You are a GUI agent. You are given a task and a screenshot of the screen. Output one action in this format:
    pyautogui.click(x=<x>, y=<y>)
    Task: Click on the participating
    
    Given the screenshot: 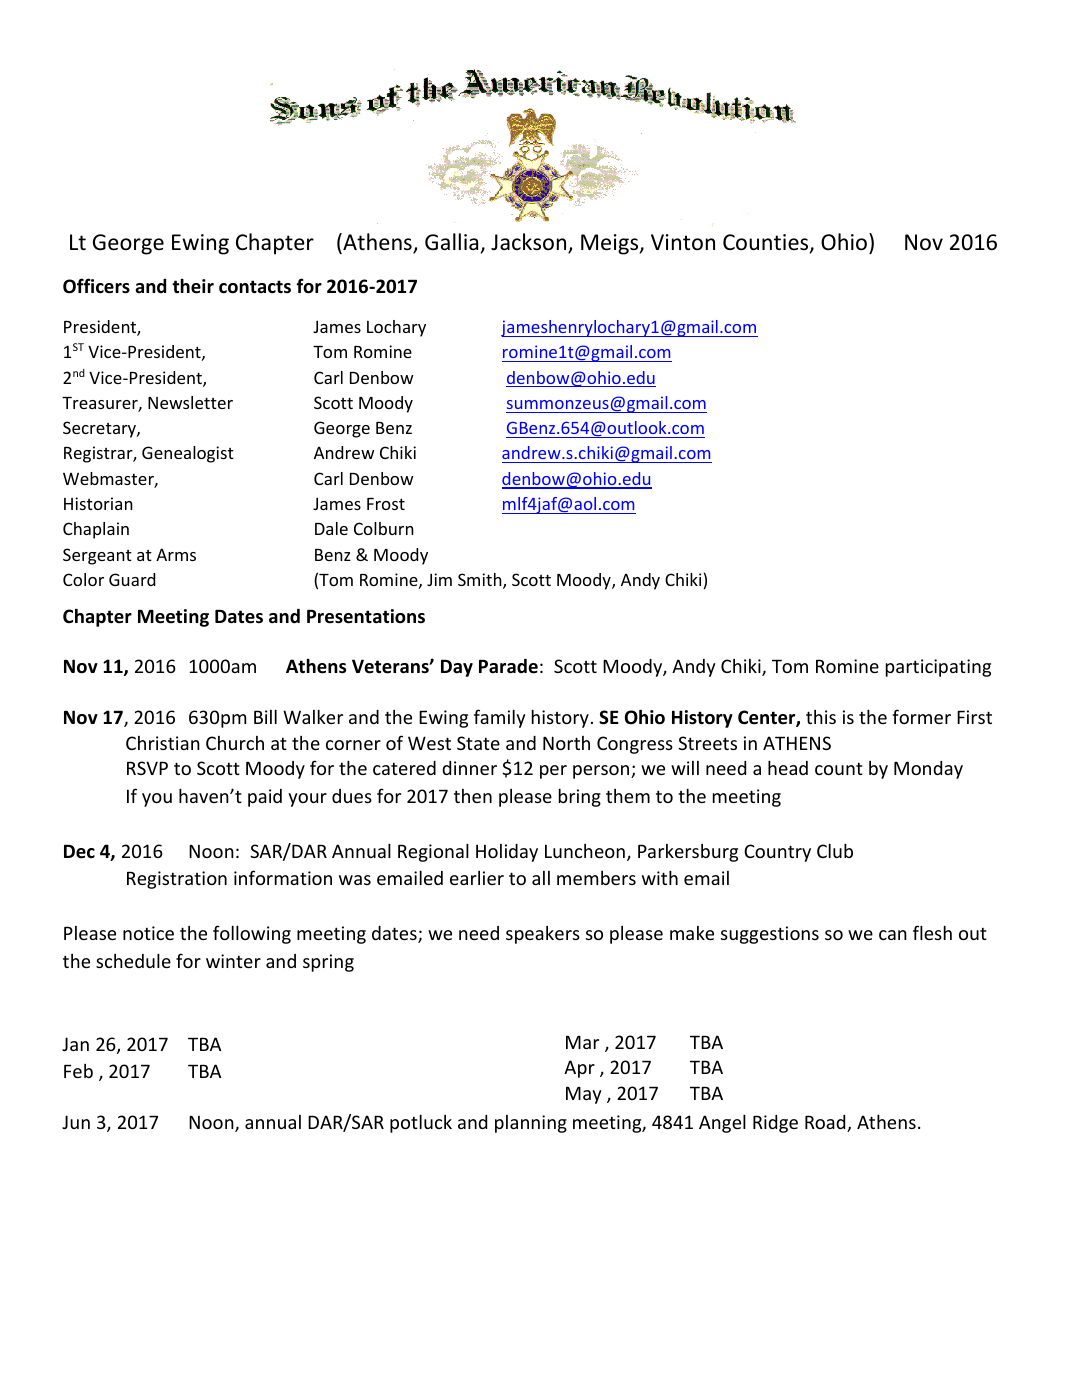 What is the action you would take?
    pyautogui.click(x=938, y=668)
